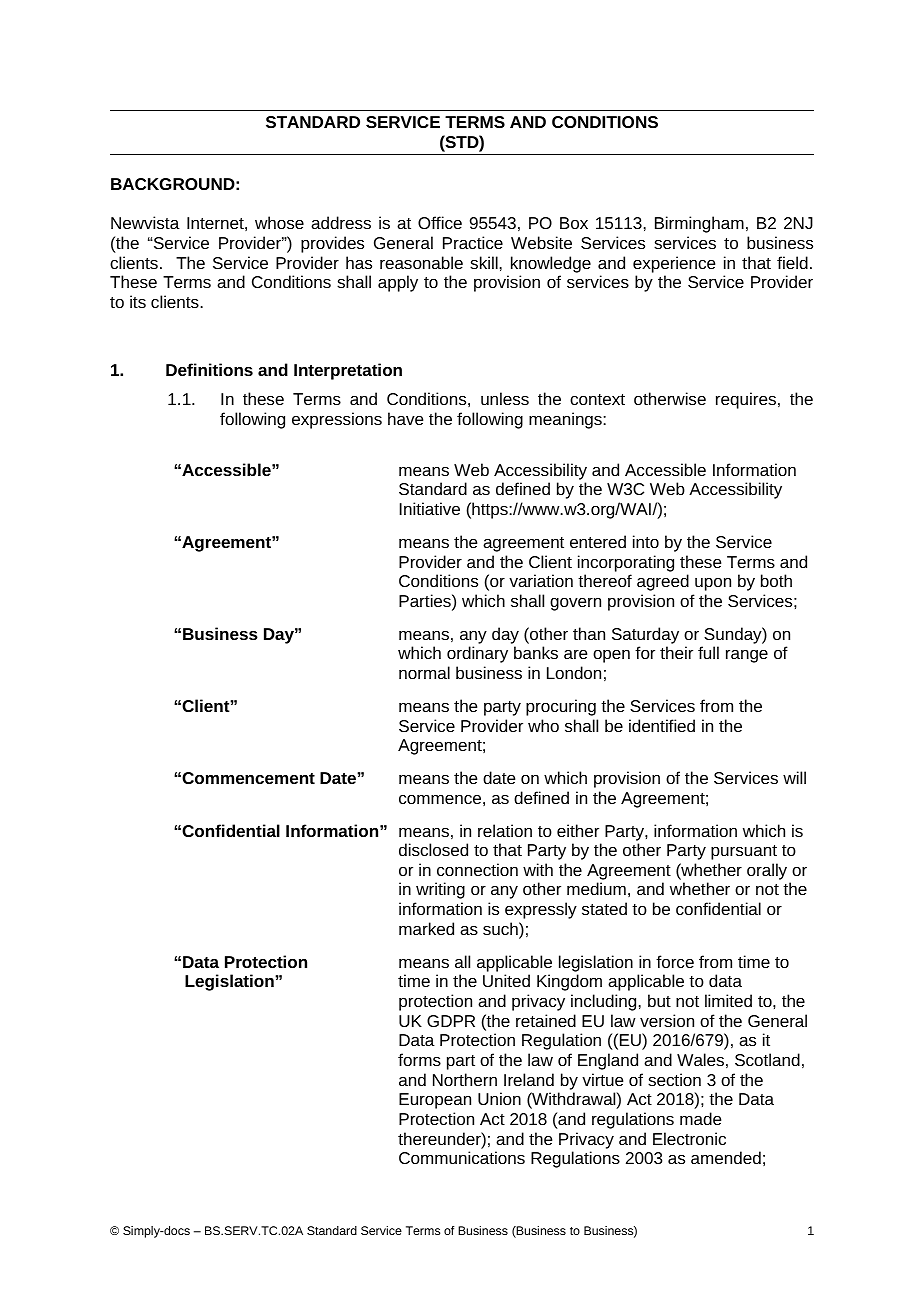 Image resolution: width=924 pixels, height=1308 pixels. Describe the element at coordinates (700, 1118) in the page. I see `made` at that location.
